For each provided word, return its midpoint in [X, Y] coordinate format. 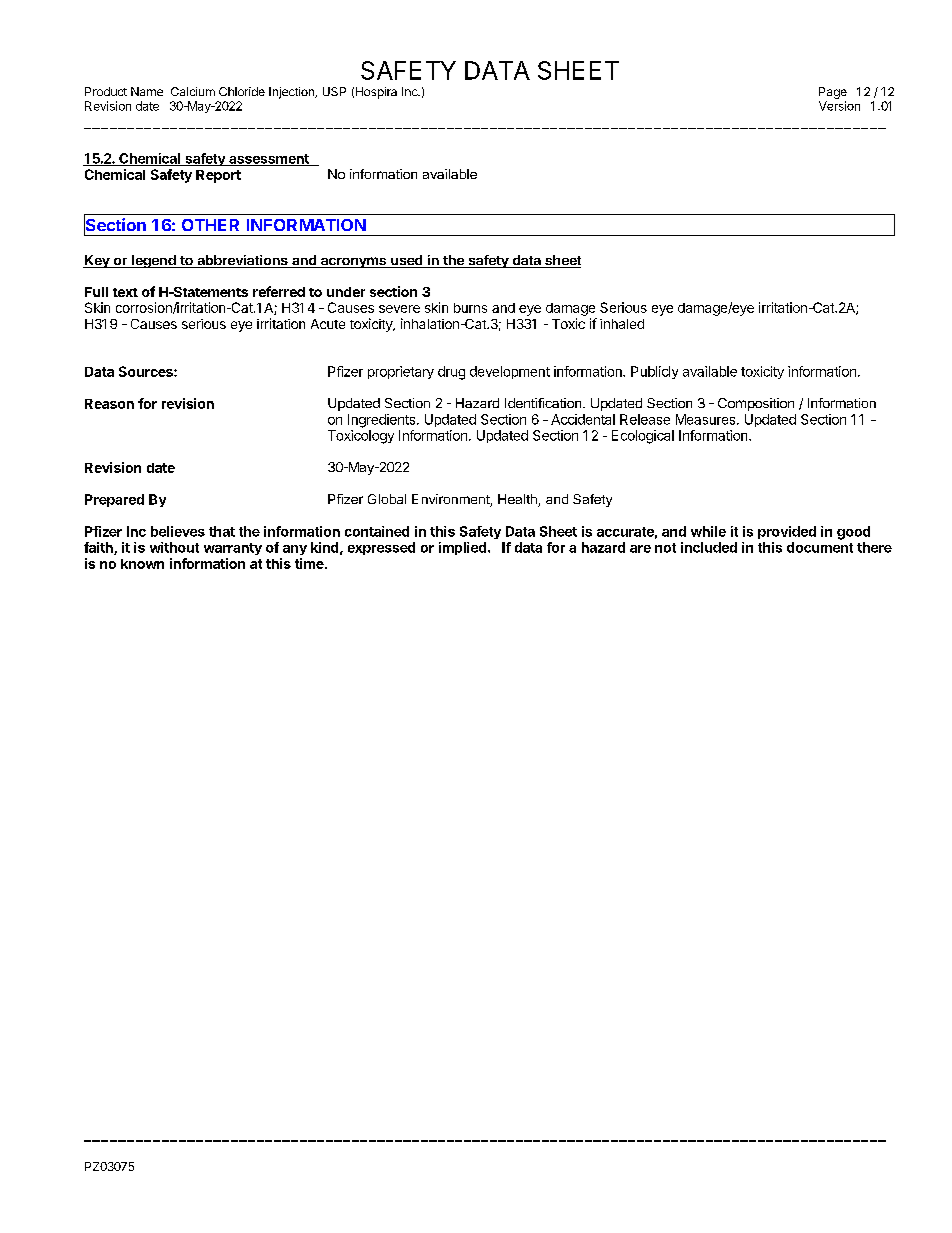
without [174, 547]
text [125, 292]
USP [334, 91]
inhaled [622, 324]
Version [839, 106]
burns [470, 308]
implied [462, 548]
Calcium [193, 91]
